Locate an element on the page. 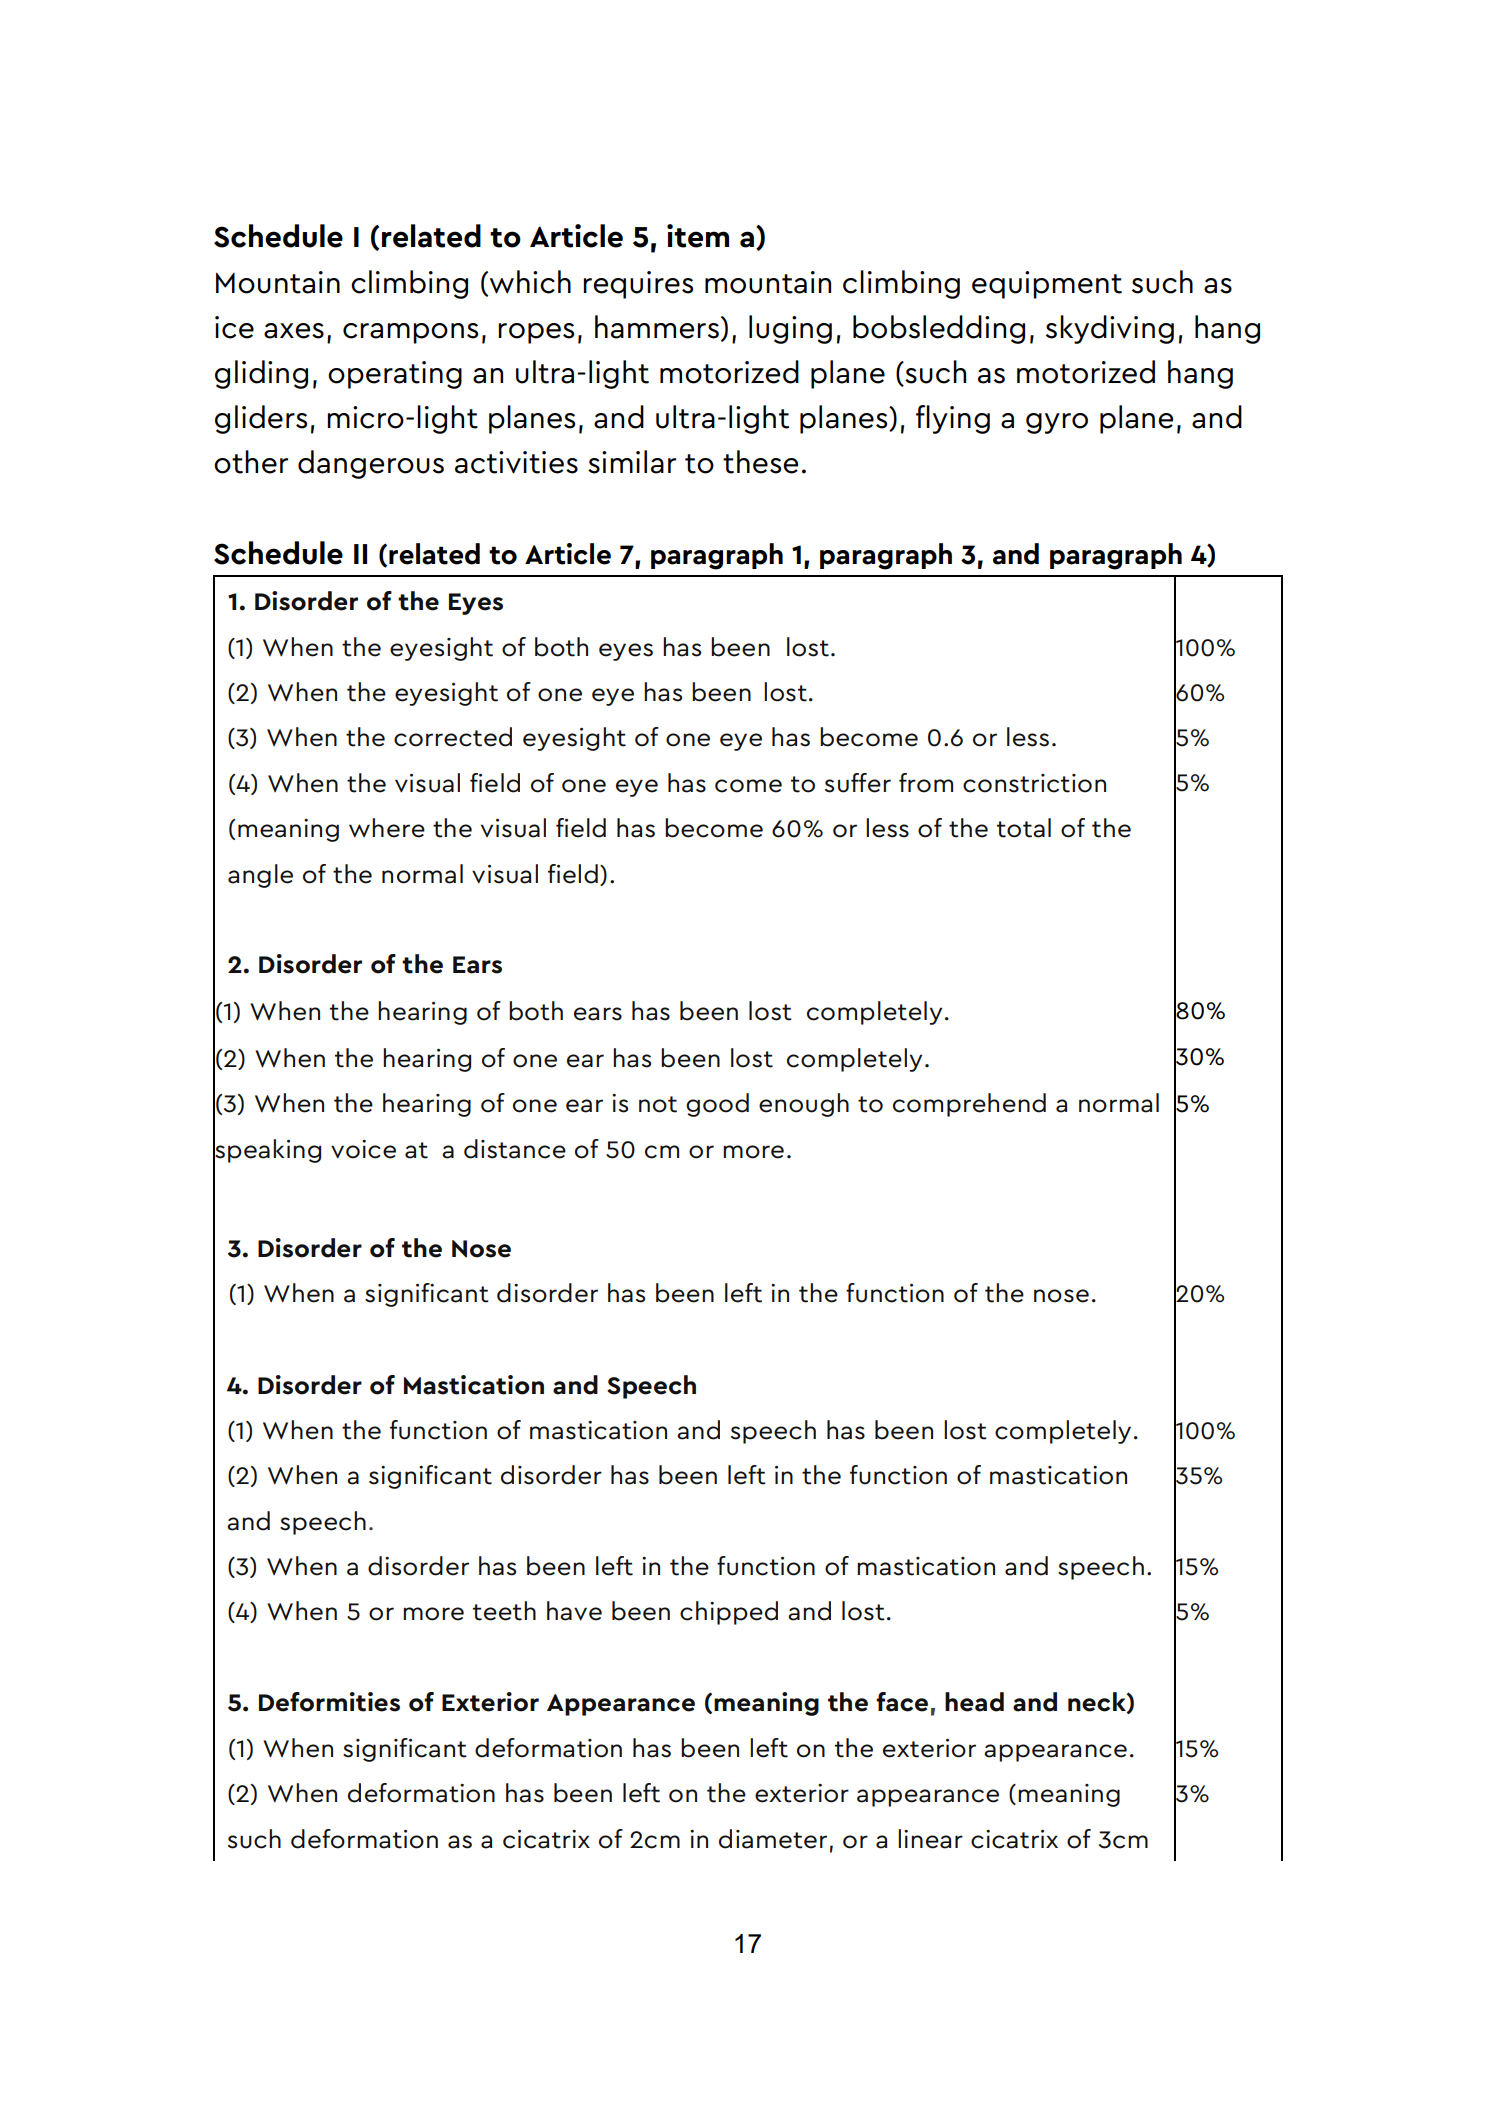  where is located at coordinates (387, 828).
